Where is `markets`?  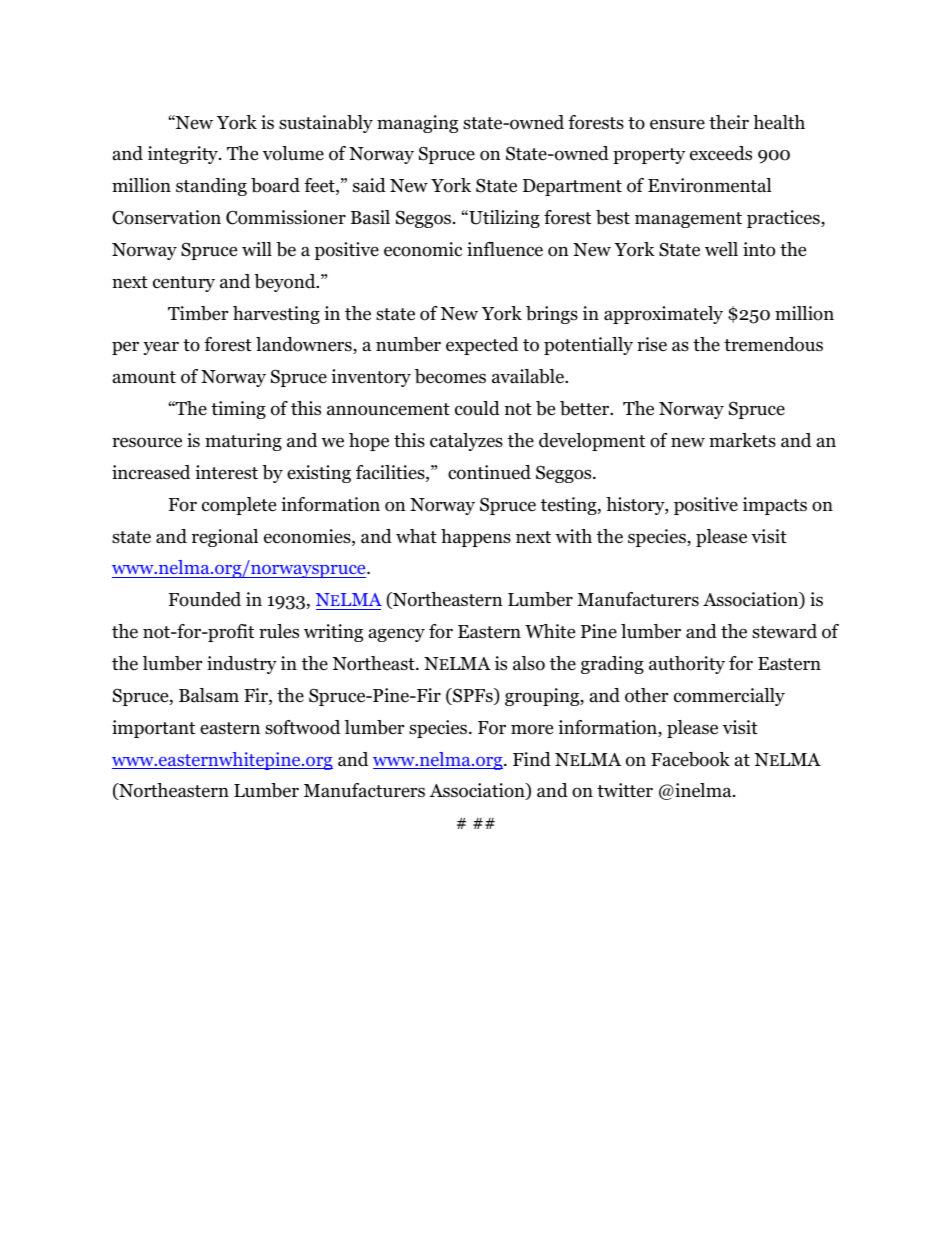
markets is located at coordinates (742, 440).
